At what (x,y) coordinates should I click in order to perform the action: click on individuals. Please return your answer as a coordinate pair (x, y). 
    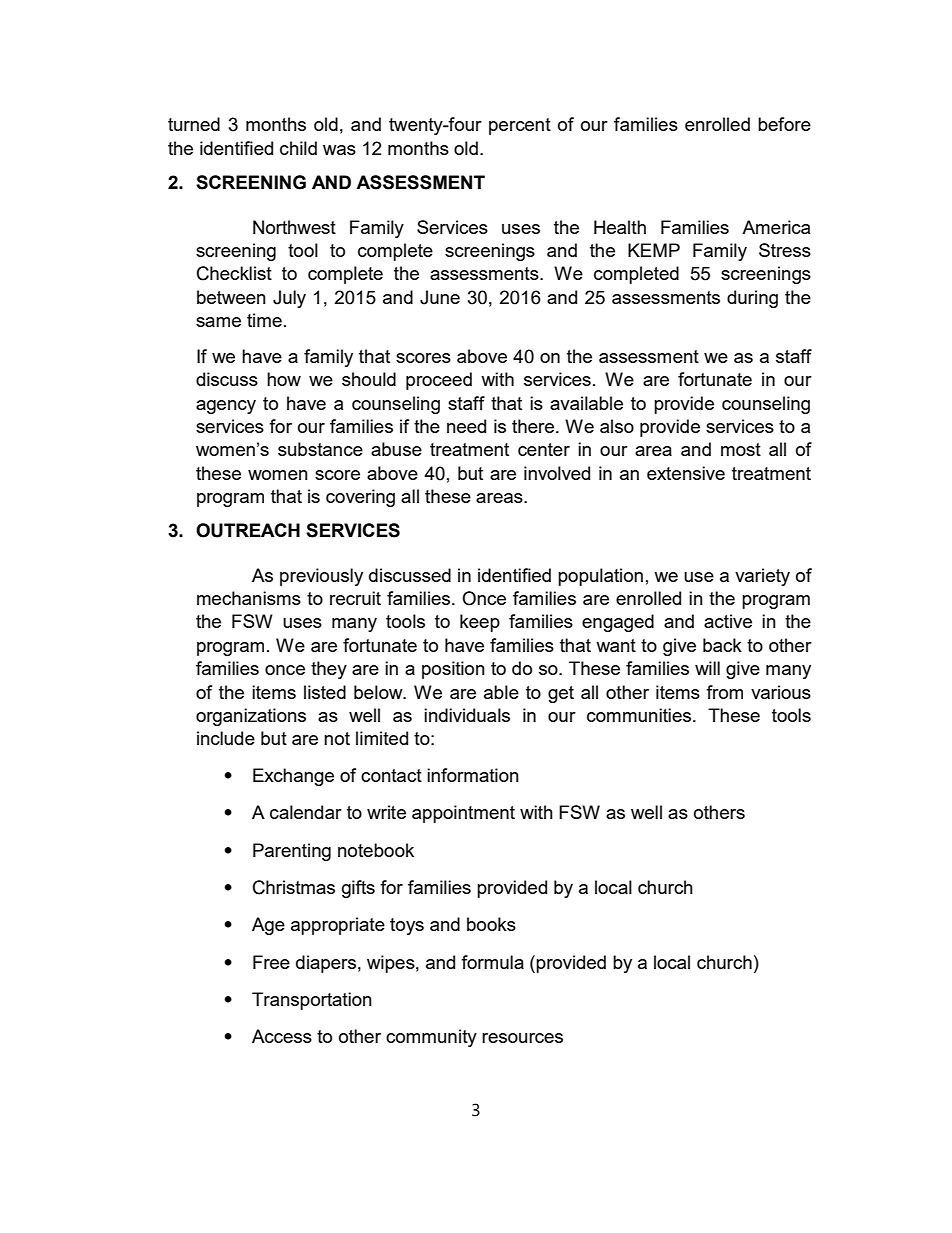
    Looking at the image, I should click on (467, 715).
